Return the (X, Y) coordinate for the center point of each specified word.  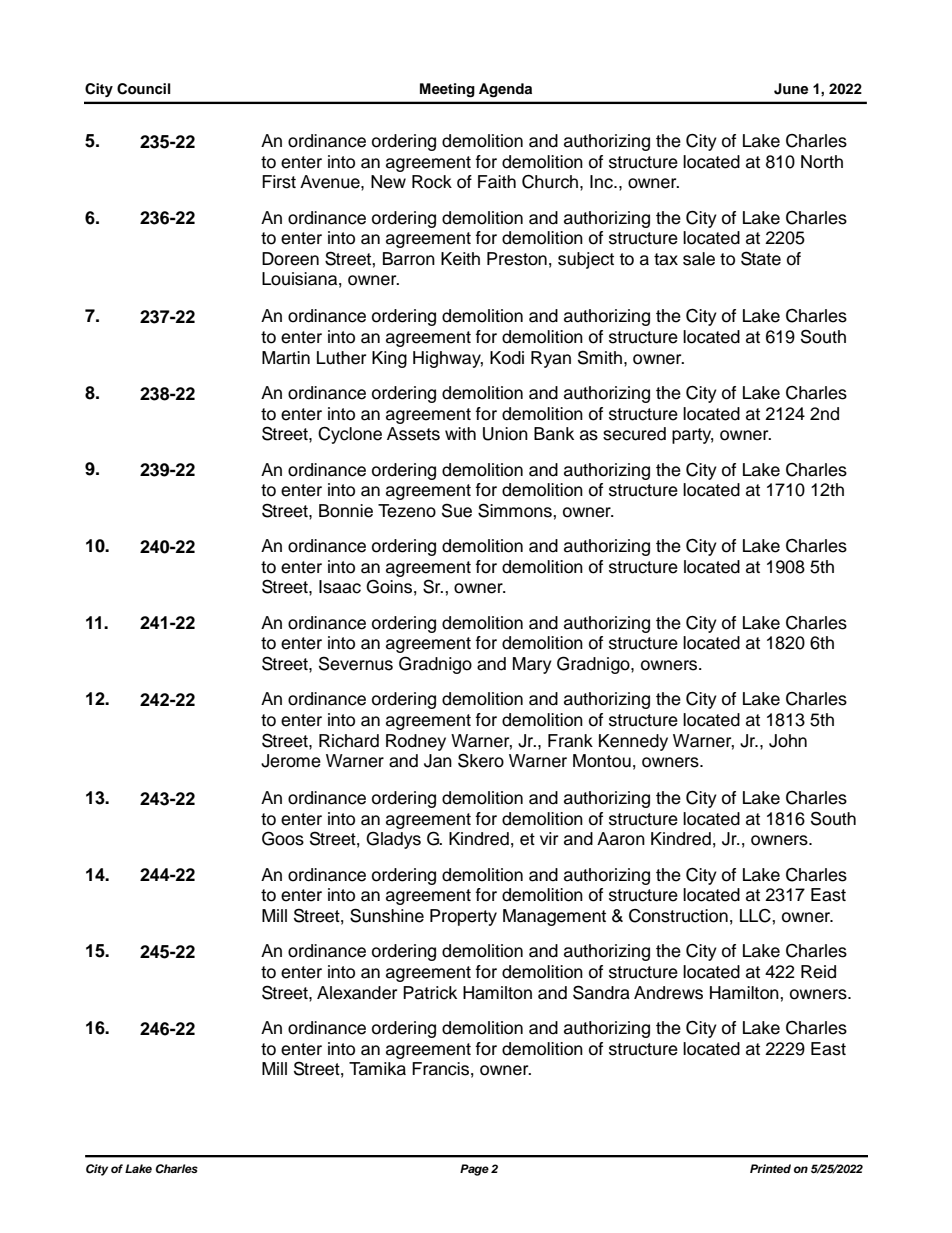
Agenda (505, 90)
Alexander (357, 993)
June (791, 89)
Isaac (340, 587)
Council (144, 89)
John (788, 741)
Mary (532, 665)
